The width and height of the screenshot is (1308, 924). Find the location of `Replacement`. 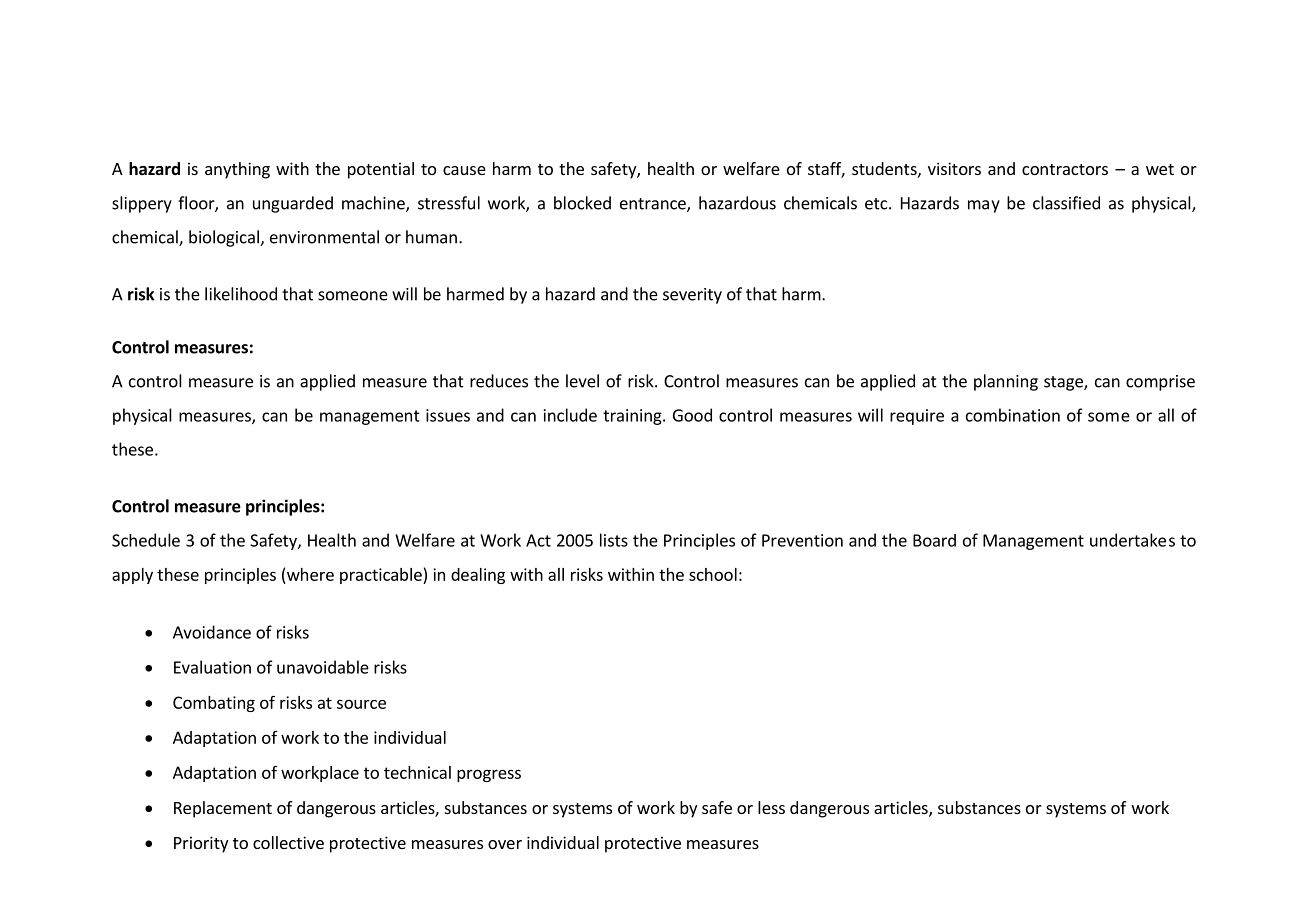

Replacement is located at coordinates (223, 809).
